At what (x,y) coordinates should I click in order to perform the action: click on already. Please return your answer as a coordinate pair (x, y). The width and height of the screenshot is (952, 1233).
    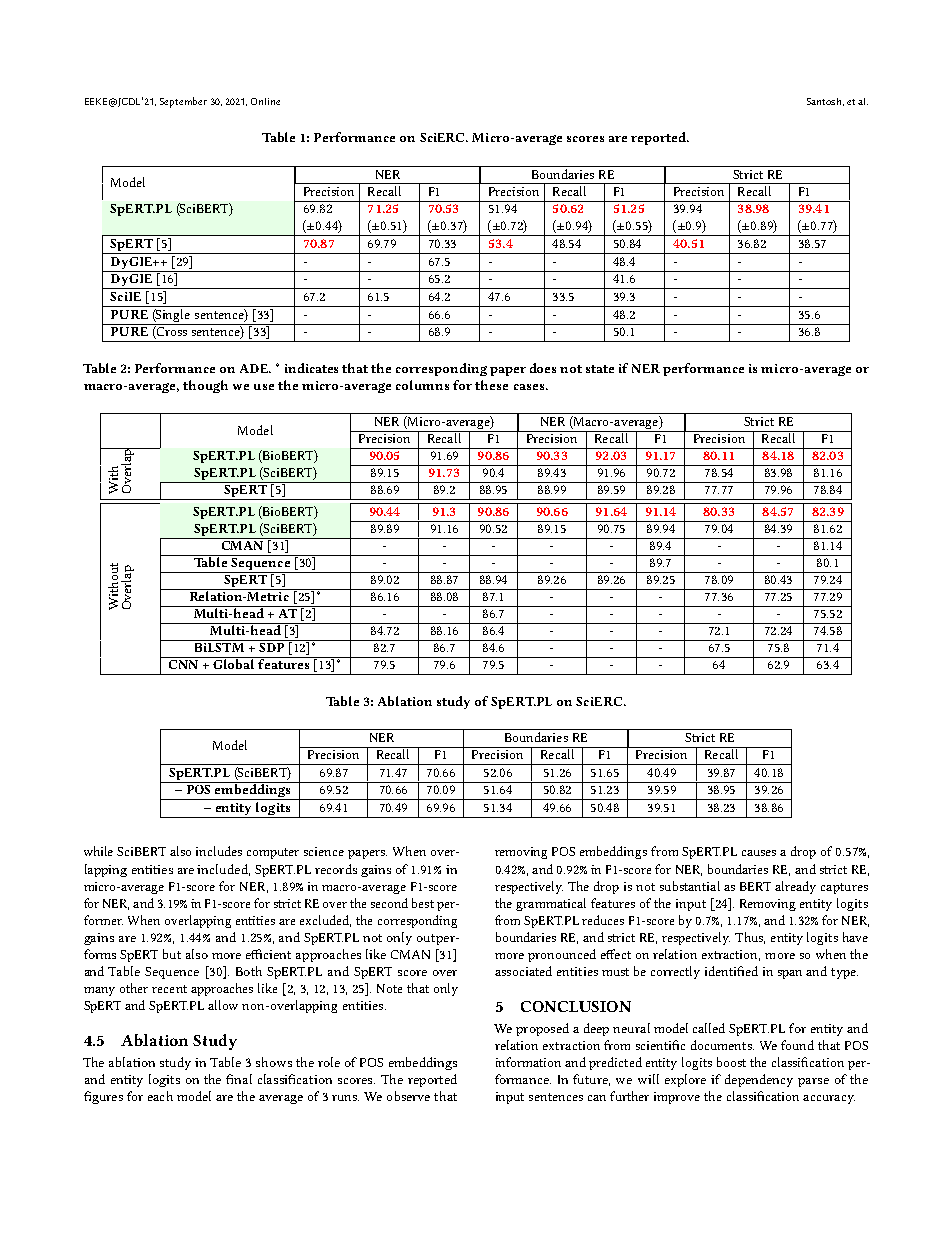
    Looking at the image, I should click on (795, 887).
